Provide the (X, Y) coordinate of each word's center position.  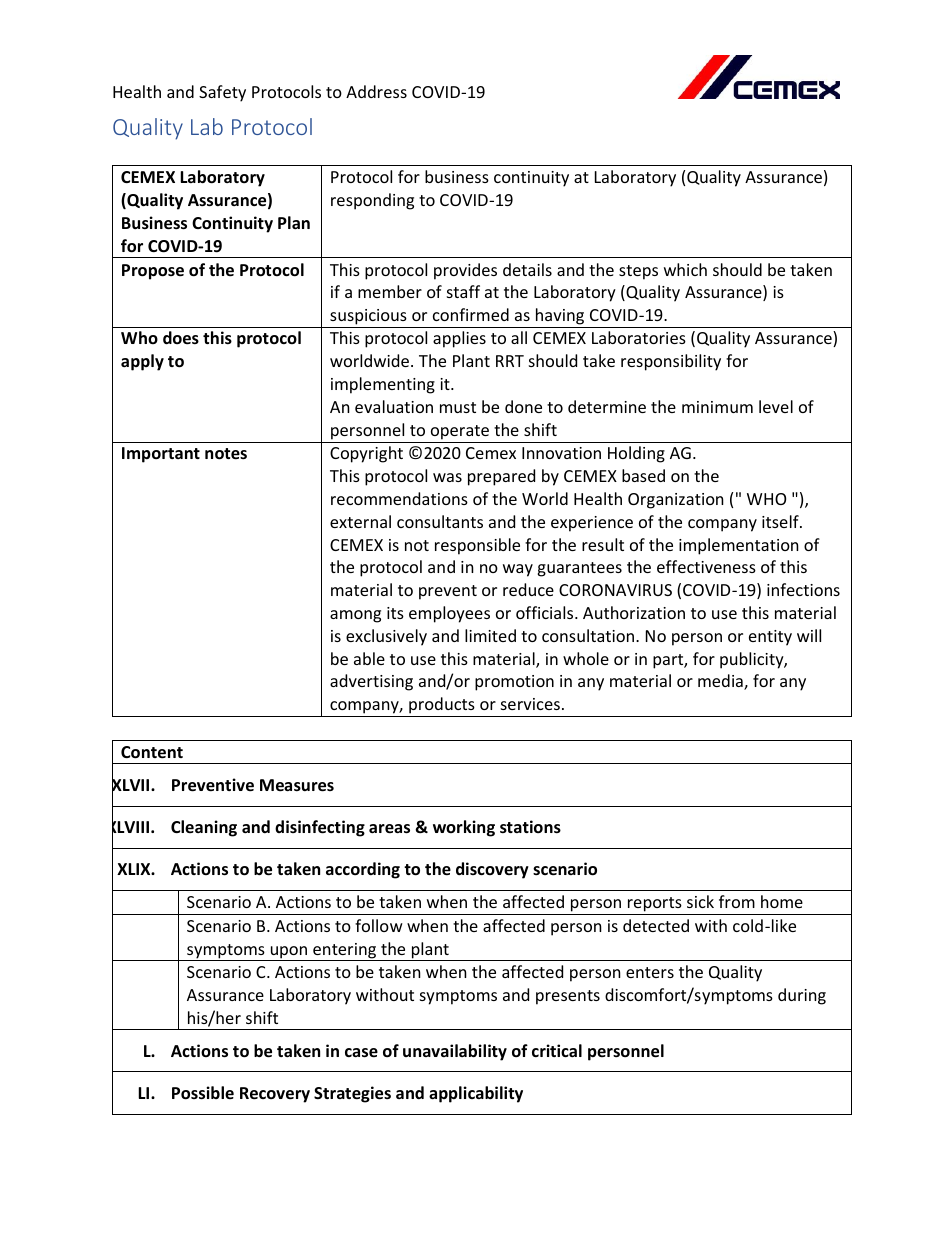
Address (376, 91)
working (464, 828)
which (685, 269)
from (737, 901)
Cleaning (204, 828)
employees (449, 614)
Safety (222, 93)
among (355, 616)
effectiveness (706, 566)
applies (459, 339)
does (181, 338)
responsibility (671, 362)
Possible (203, 1093)
